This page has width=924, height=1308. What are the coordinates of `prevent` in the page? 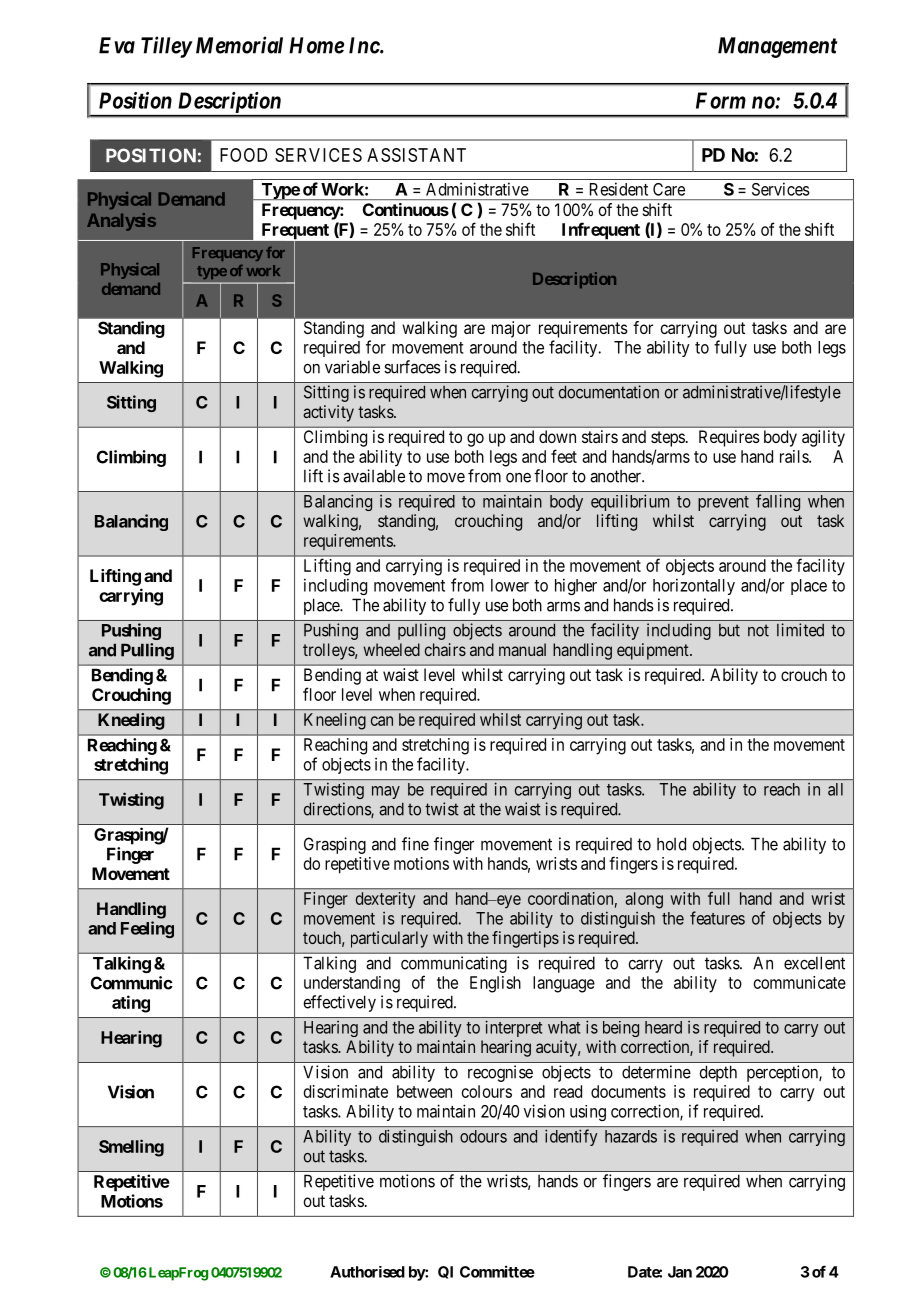 It's located at (723, 503).
